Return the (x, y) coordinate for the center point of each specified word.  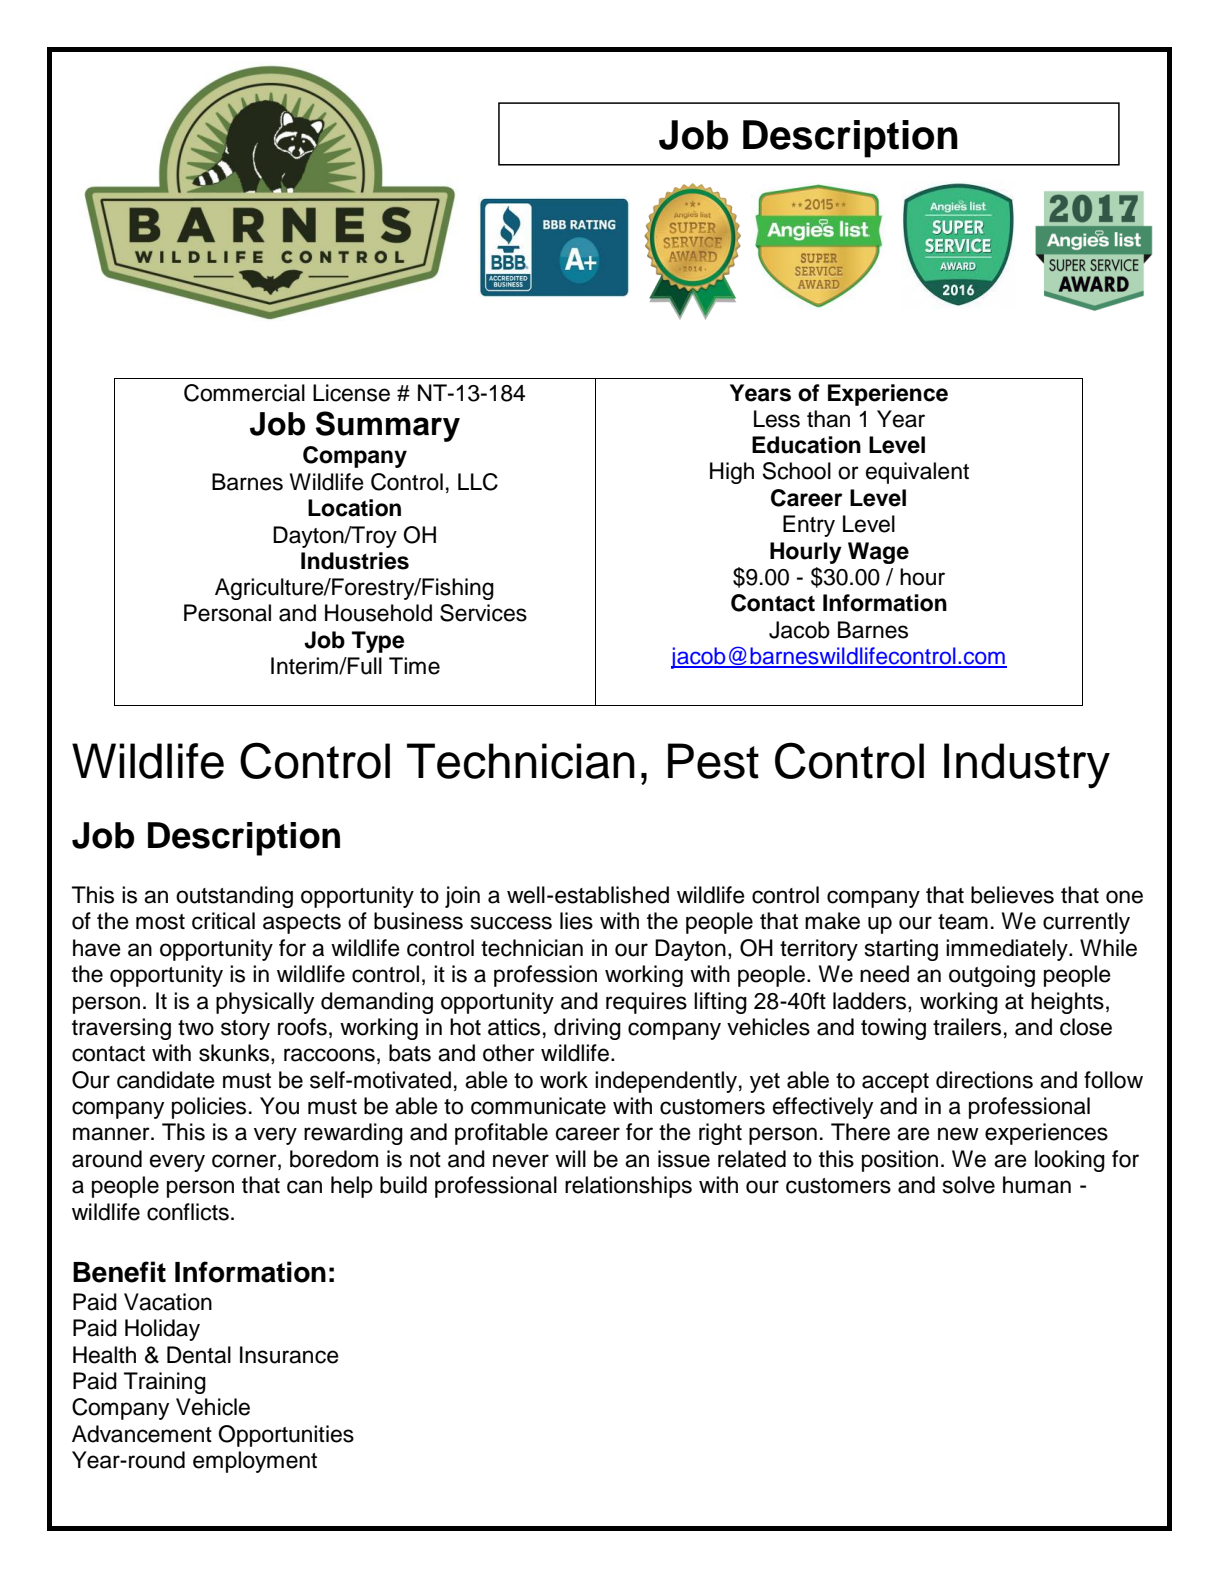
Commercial (244, 393)
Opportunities (286, 1436)
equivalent (917, 473)
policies (209, 1108)
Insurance (289, 1355)
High (732, 473)
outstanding (234, 897)
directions (984, 1080)
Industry (1027, 766)
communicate (538, 1106)
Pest (713, 761)
